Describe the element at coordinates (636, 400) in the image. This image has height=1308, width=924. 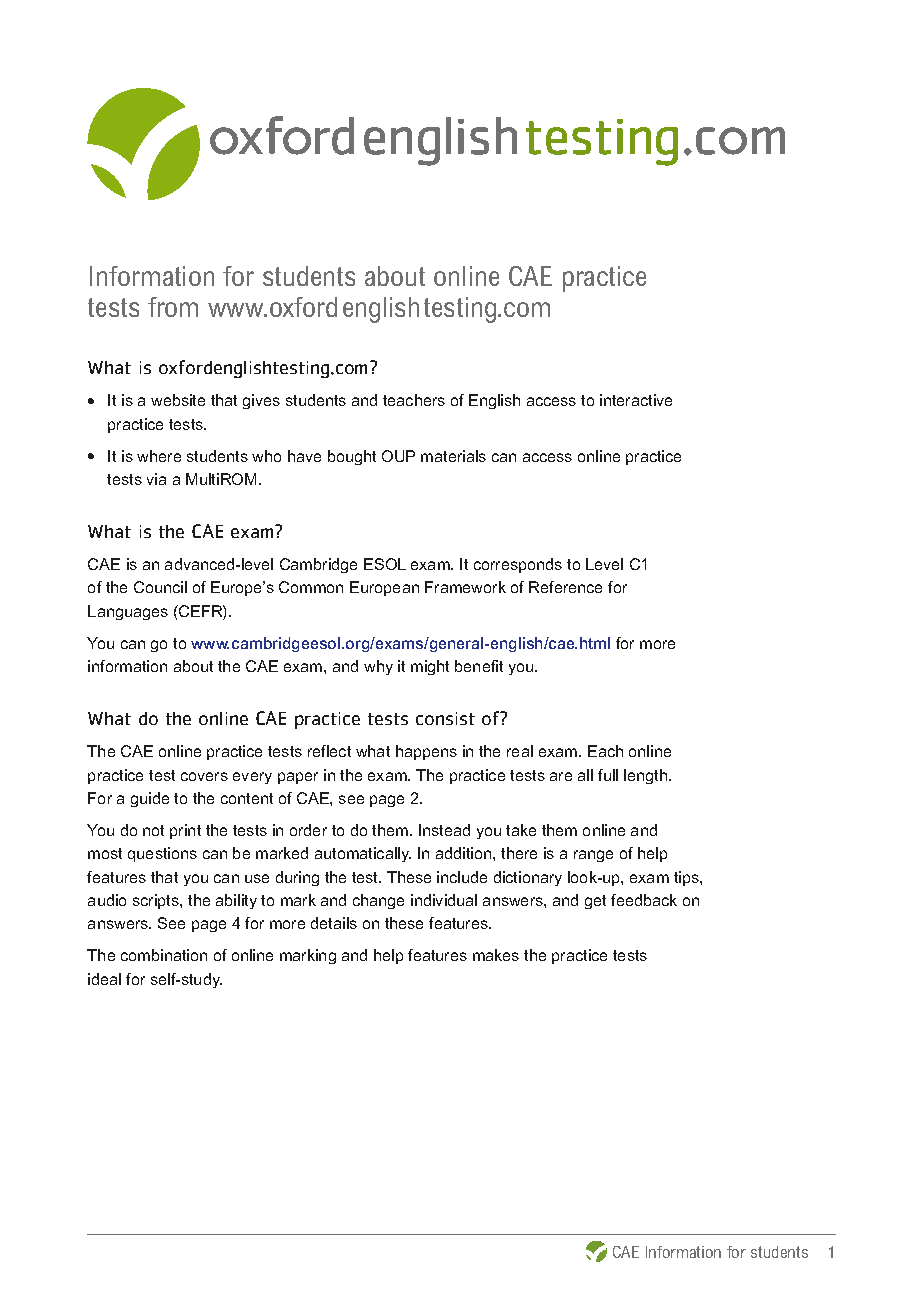
I see `interactive` at that location.
